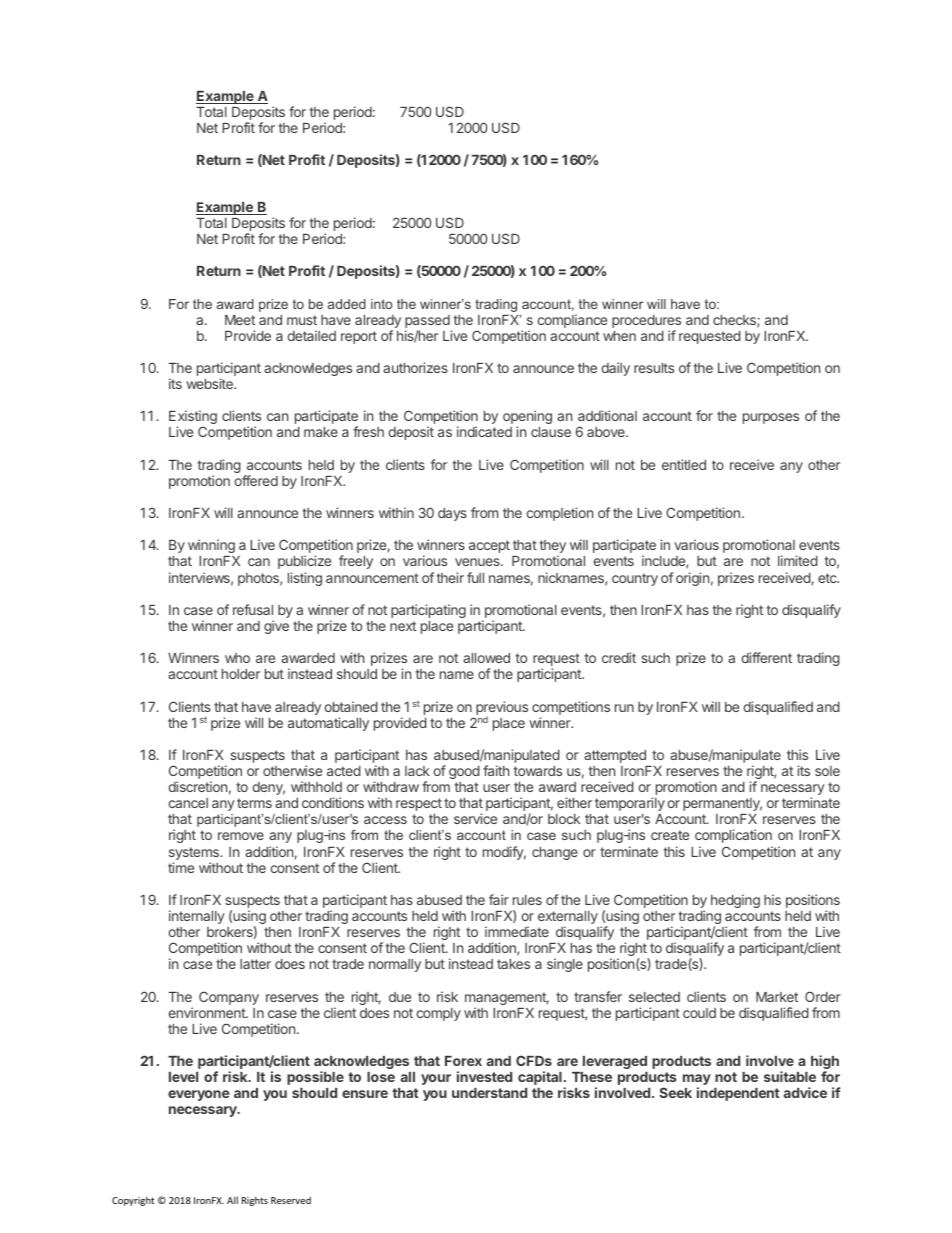 The image size is (952, 1233). I want to click on Reserved, so click(291, 1200).
